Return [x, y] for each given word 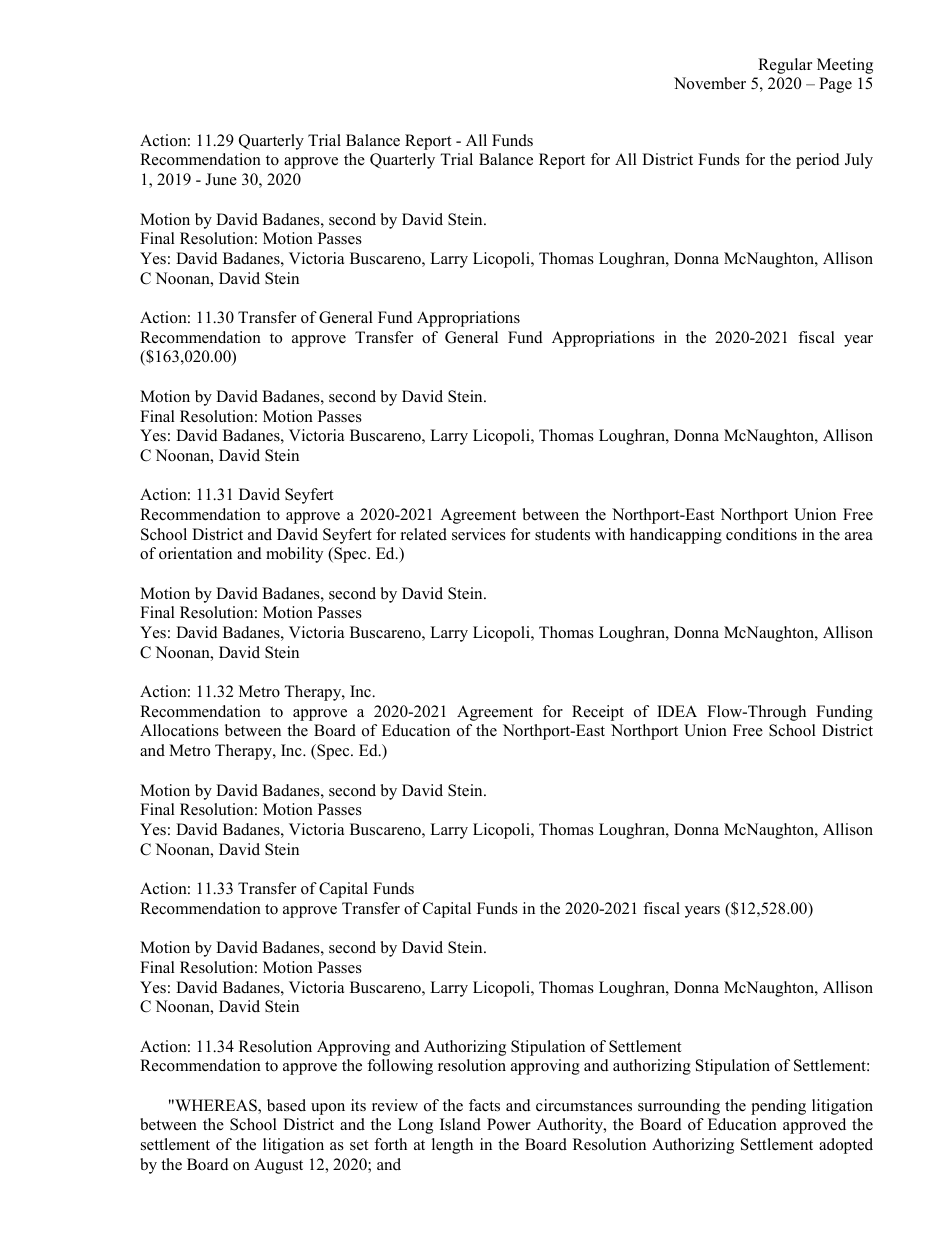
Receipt [598, 713]
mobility [294, 555]
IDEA [677, 711]
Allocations [179, 730]
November [710, 83]
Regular [785, 66]
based [286, 1105]
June [221, 179]
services [479, 534]
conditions [761, 534]
